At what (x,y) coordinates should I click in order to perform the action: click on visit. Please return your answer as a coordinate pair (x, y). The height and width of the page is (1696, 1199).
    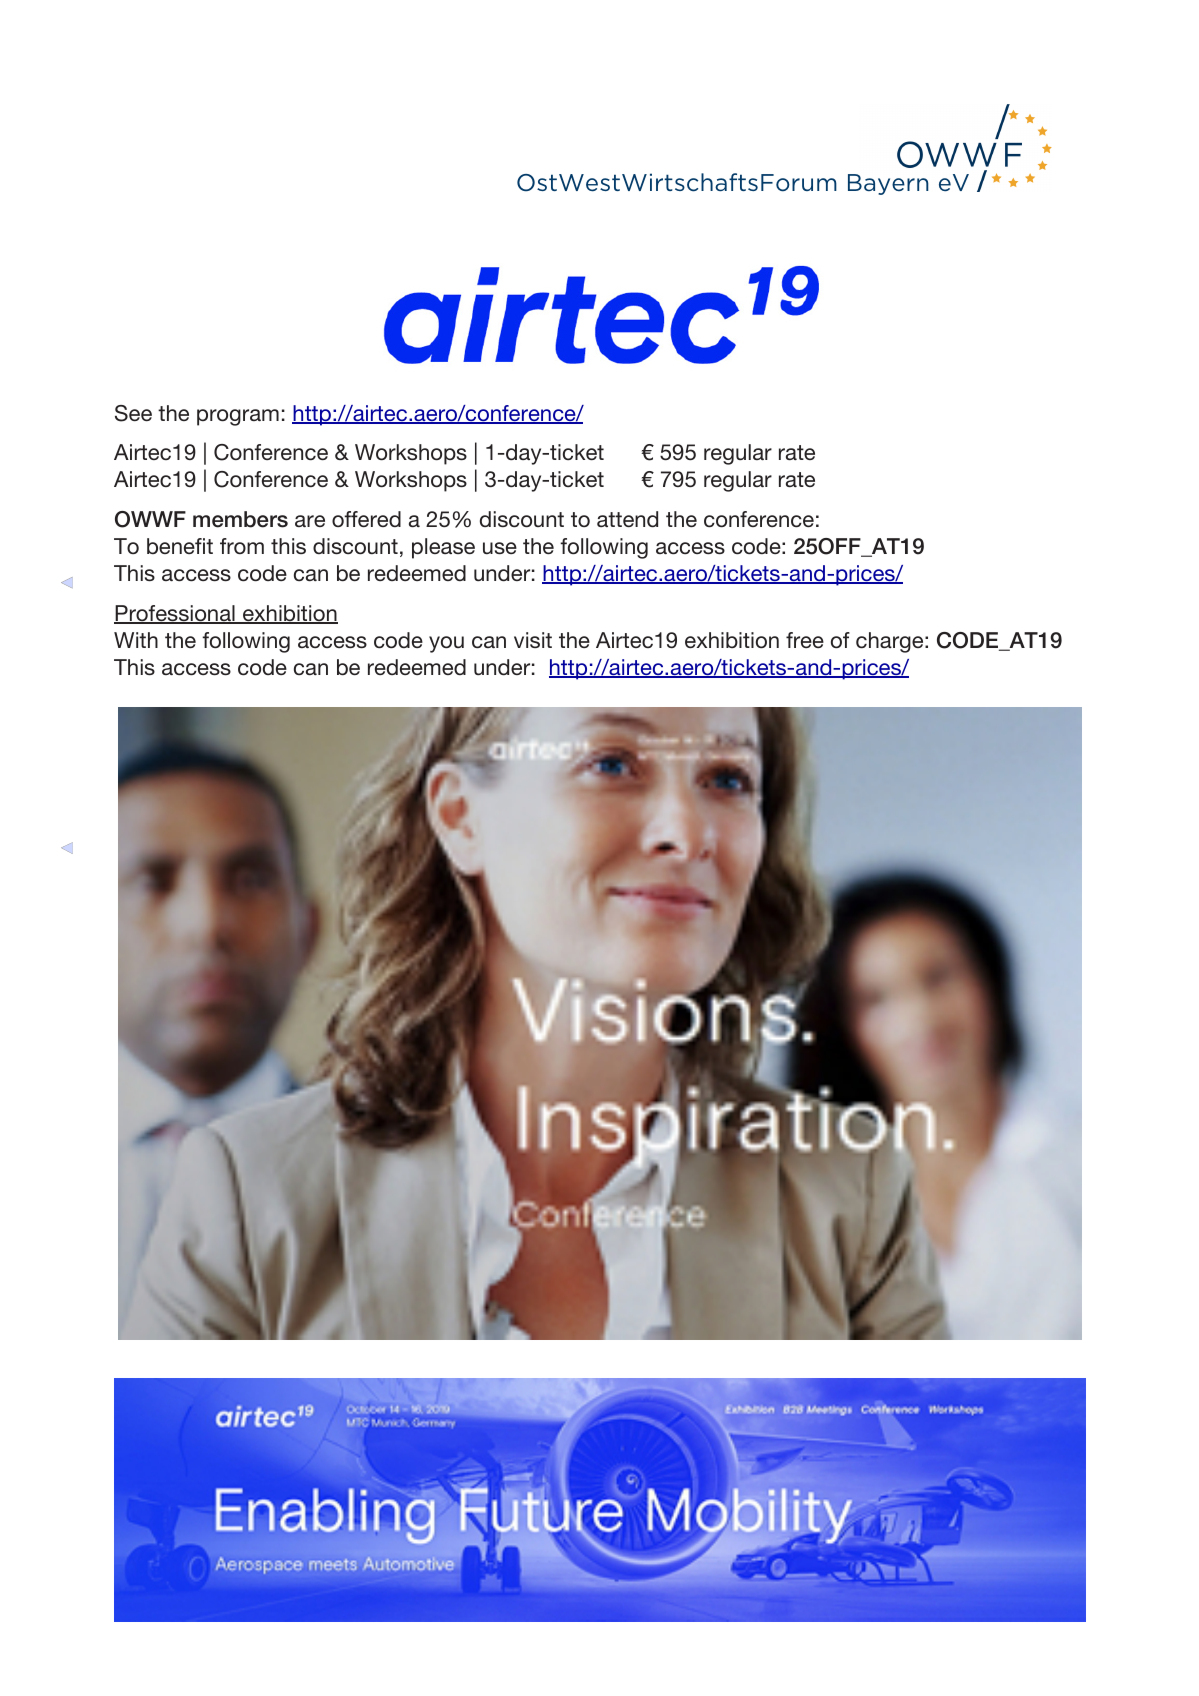
    Looking at the image, I should click on (533, 640).
